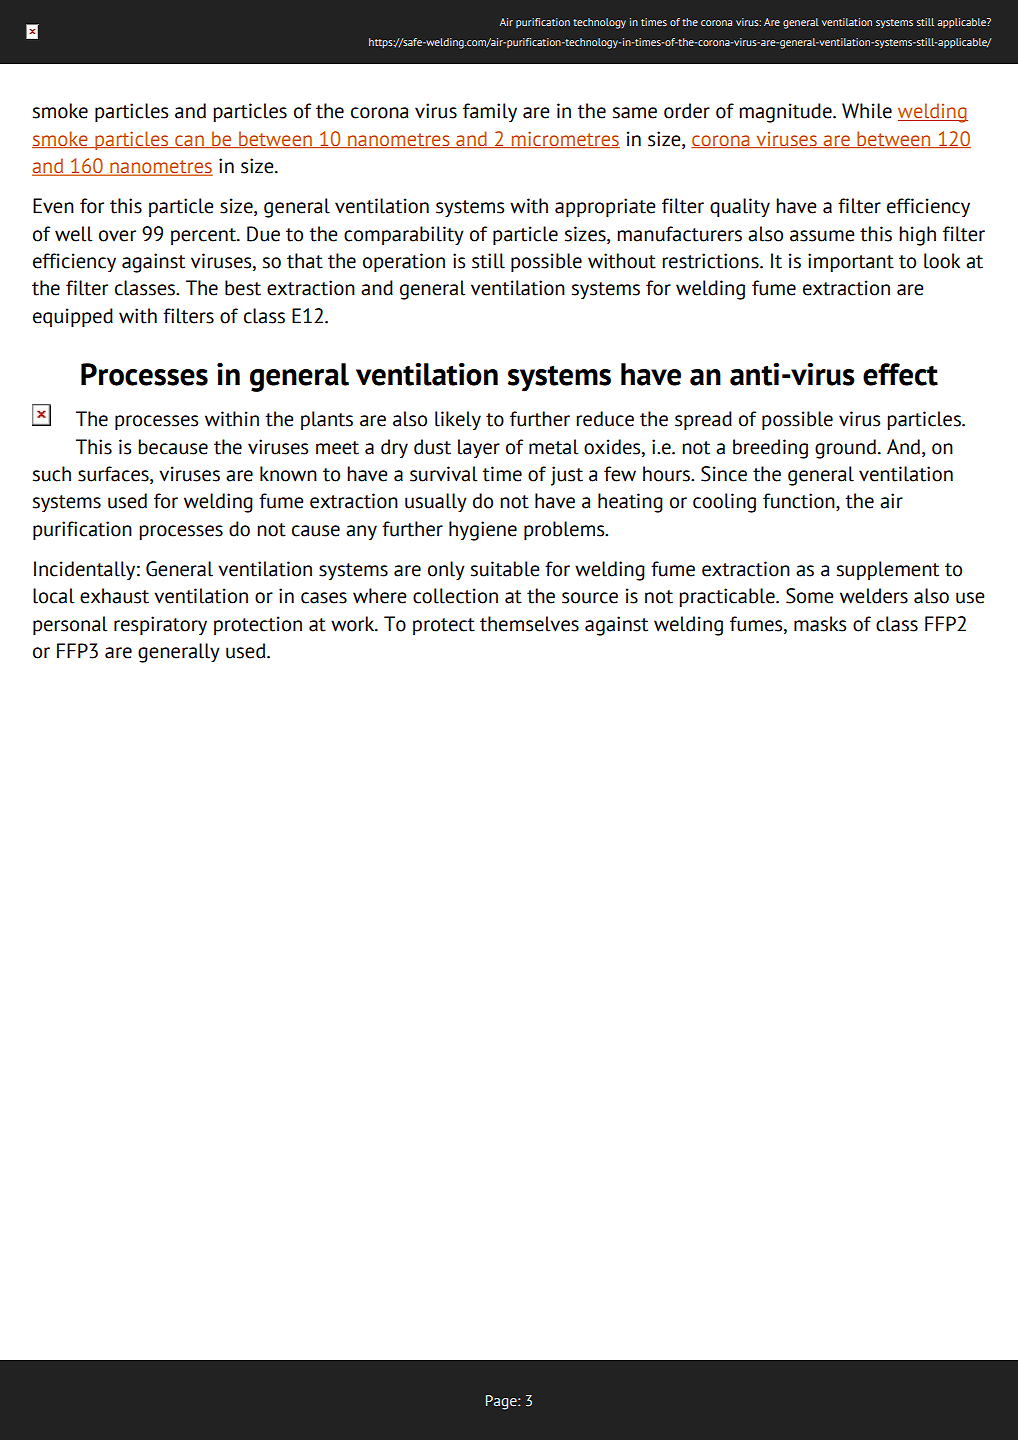 The height and width of the page is (1440, 1018). Describe the element at coordinates (800, 502) in the page. I see `function` at that location.
